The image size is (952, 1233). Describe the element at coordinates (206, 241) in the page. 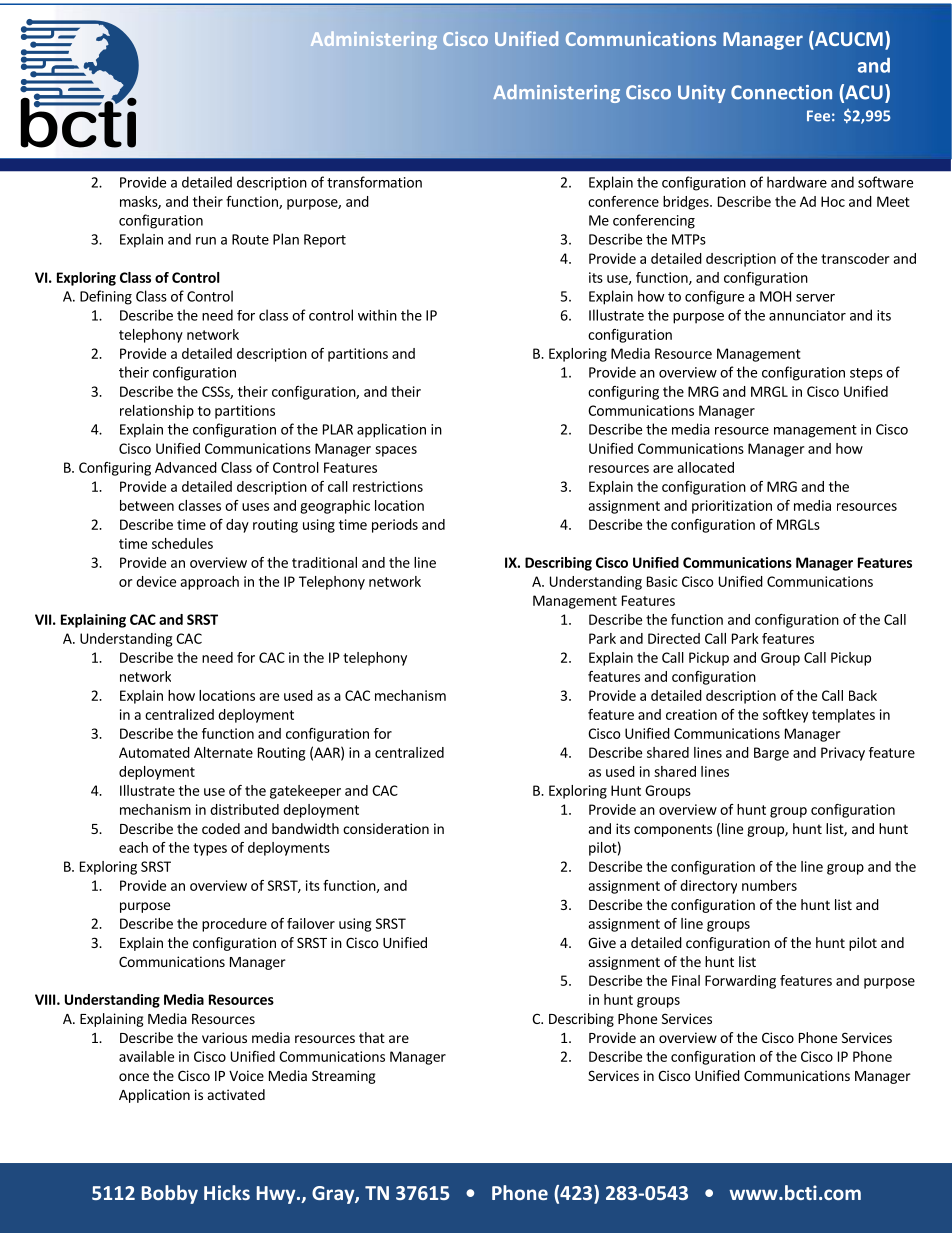

I see `run` at that location.
